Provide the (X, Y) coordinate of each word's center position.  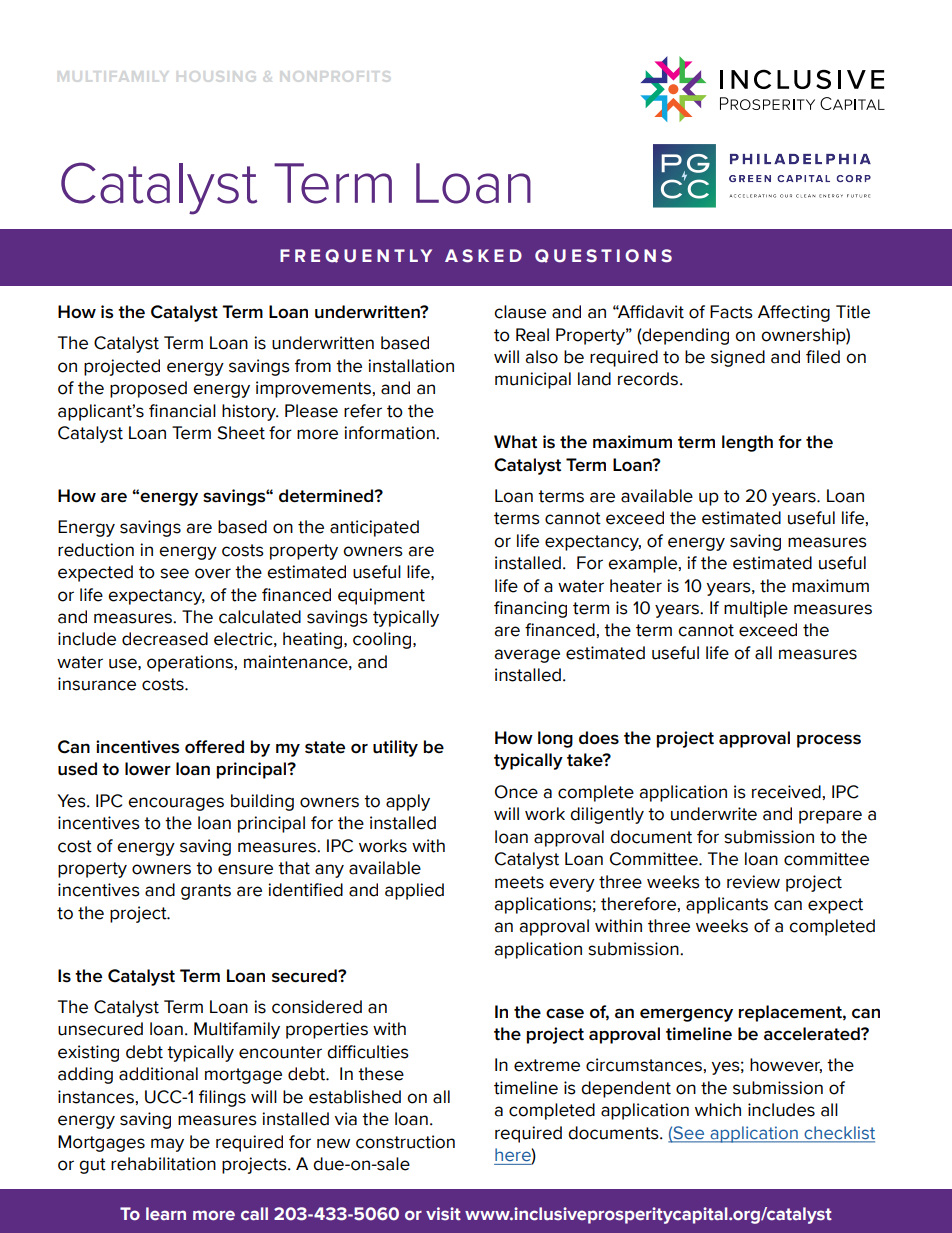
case (565, 1013)
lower (148, 769)
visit (443, 1214)
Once (516, 792)
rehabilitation (163, 1164)
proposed (148, 389)
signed (738, 358)
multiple (756, 609)
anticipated (374, 528)
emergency (686, 1015)
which (718, 1110)
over (213, 573)
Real (532, 335)
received (786, 792)
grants (206, 892)
